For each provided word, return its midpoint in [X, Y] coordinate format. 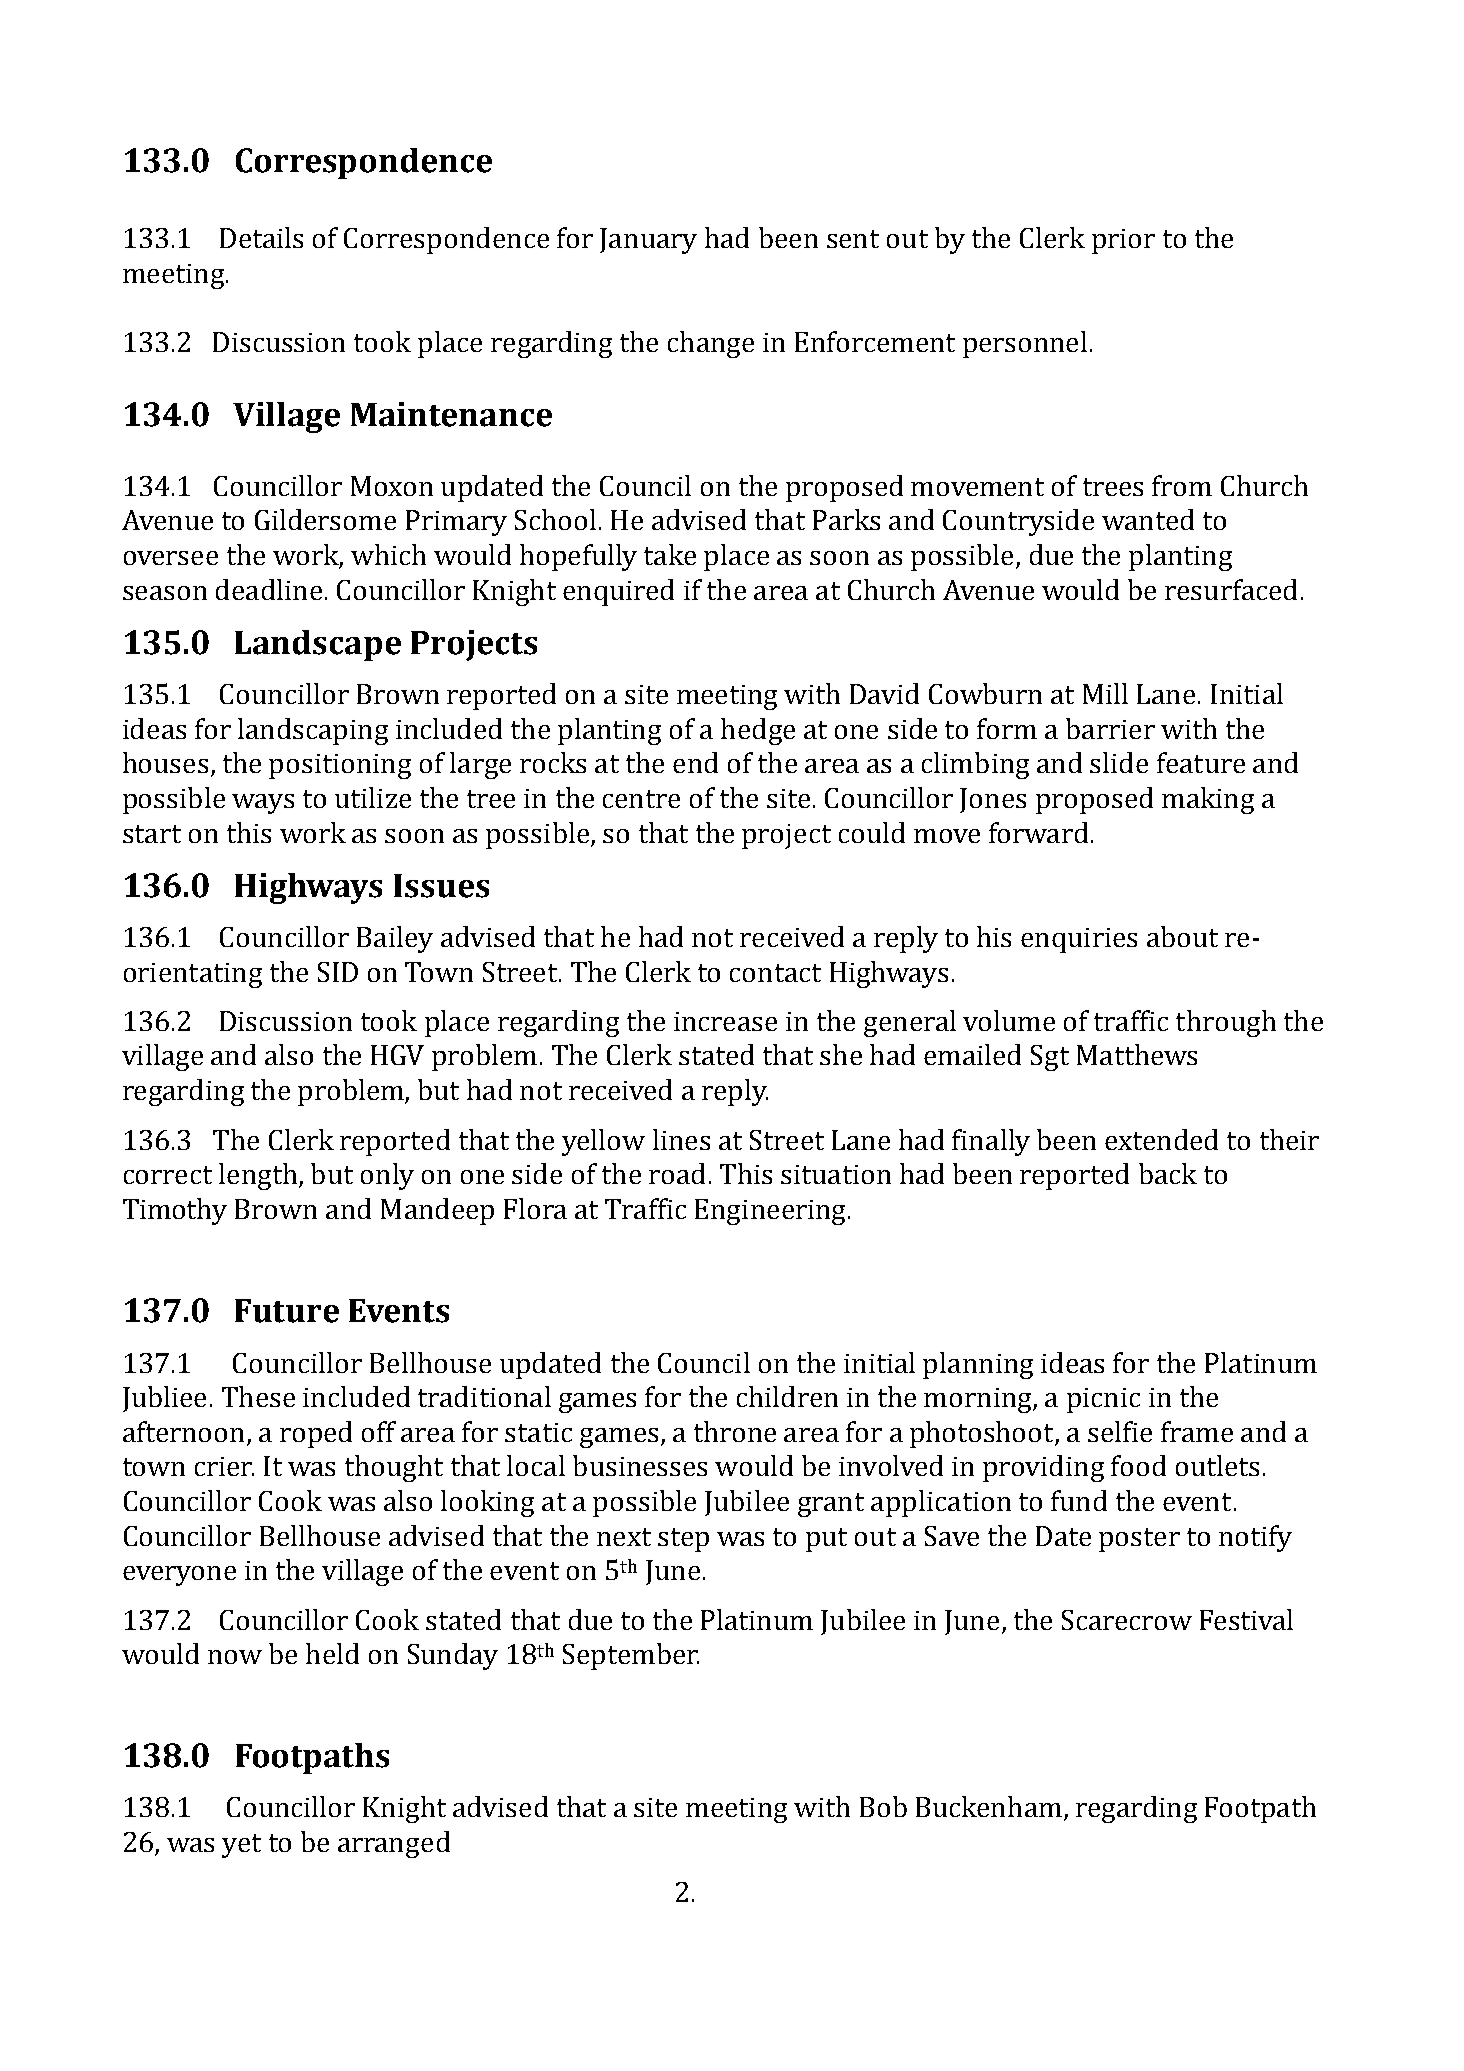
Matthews [1137, 1054]
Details [261, 237]
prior [1123, 241]
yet [241, 1846]
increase [725, 1021]
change [711, 344]
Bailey [395, 939]
